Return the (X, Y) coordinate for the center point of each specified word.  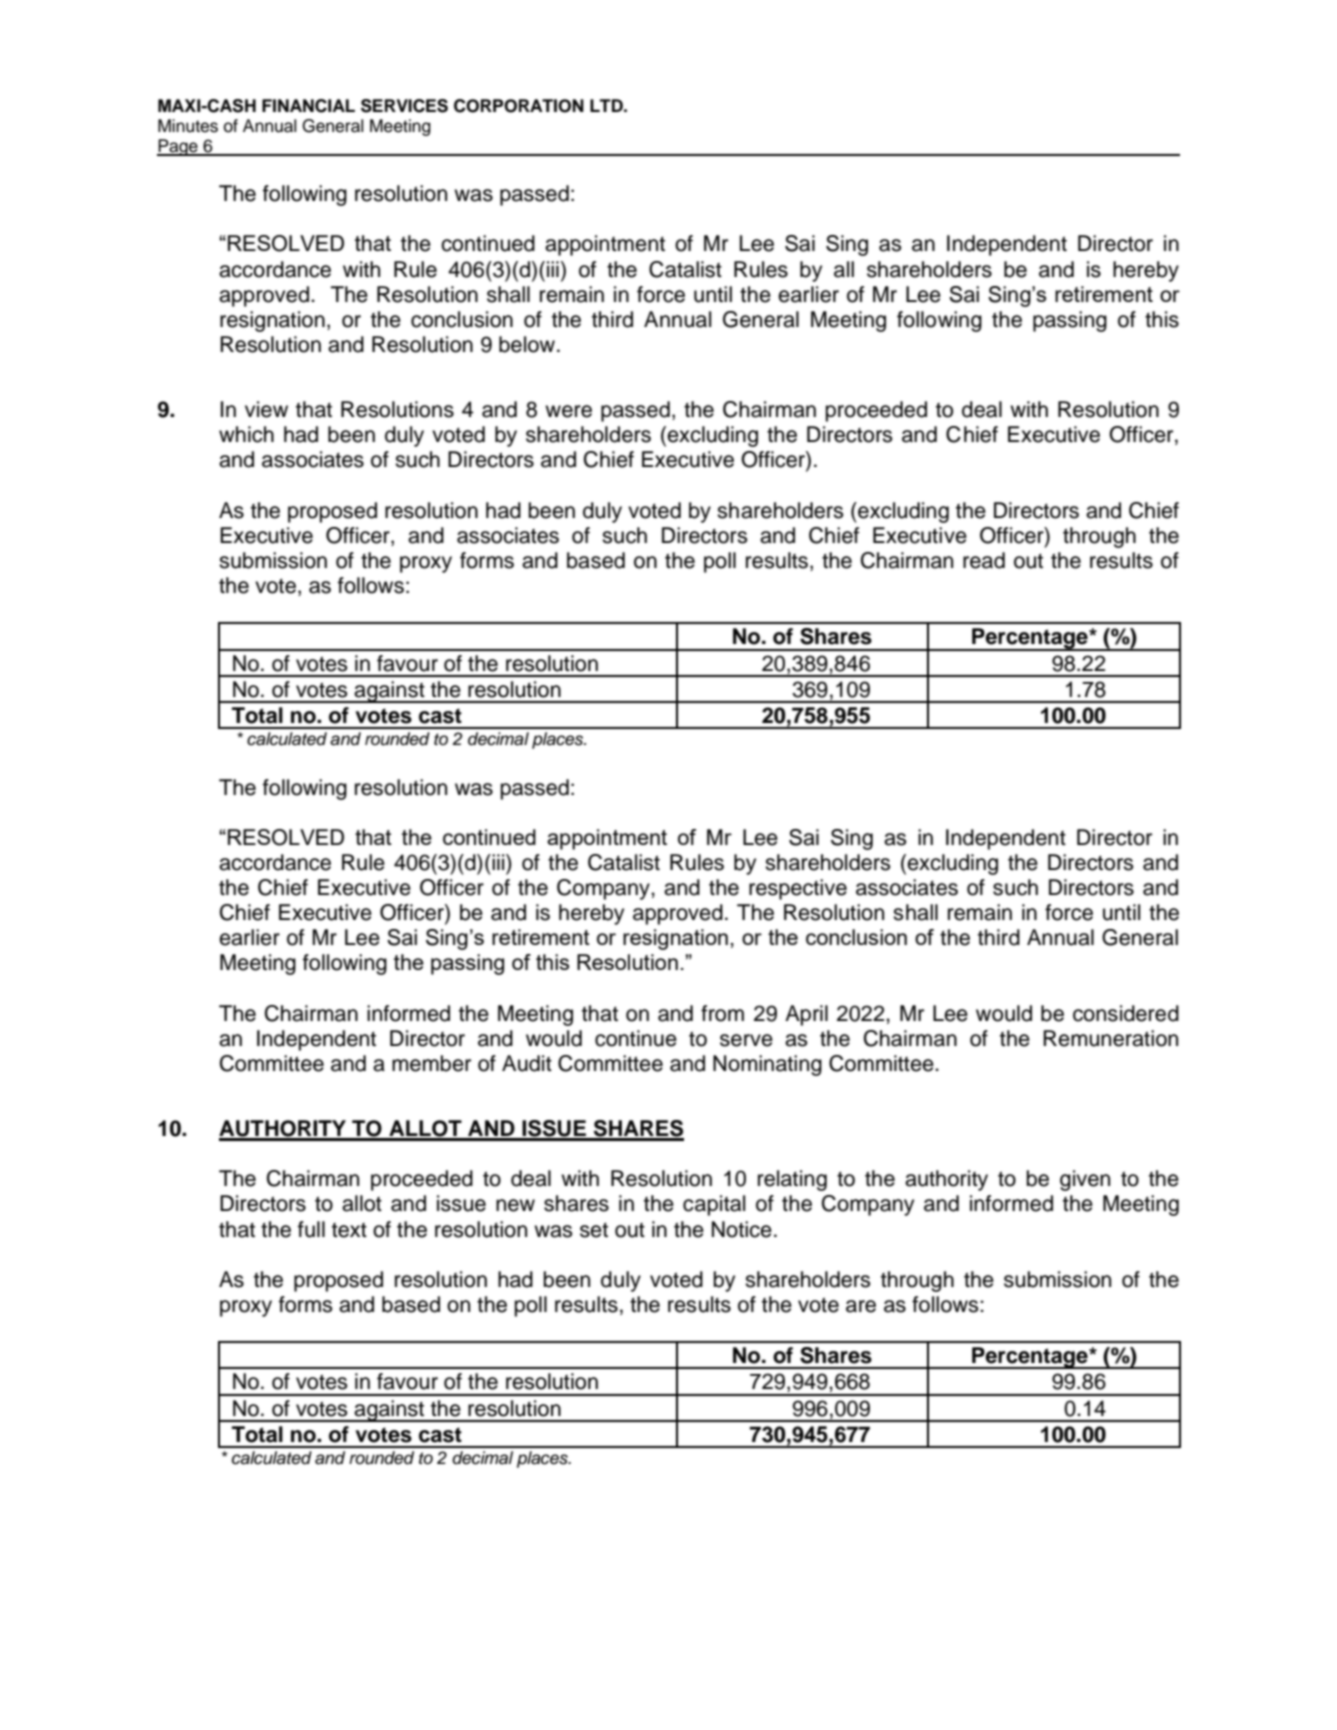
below (528, 344)
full (311, 1229)
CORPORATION (519, 106)
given (1085, 1180)
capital (714, 1205)
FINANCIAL (308, 106)
